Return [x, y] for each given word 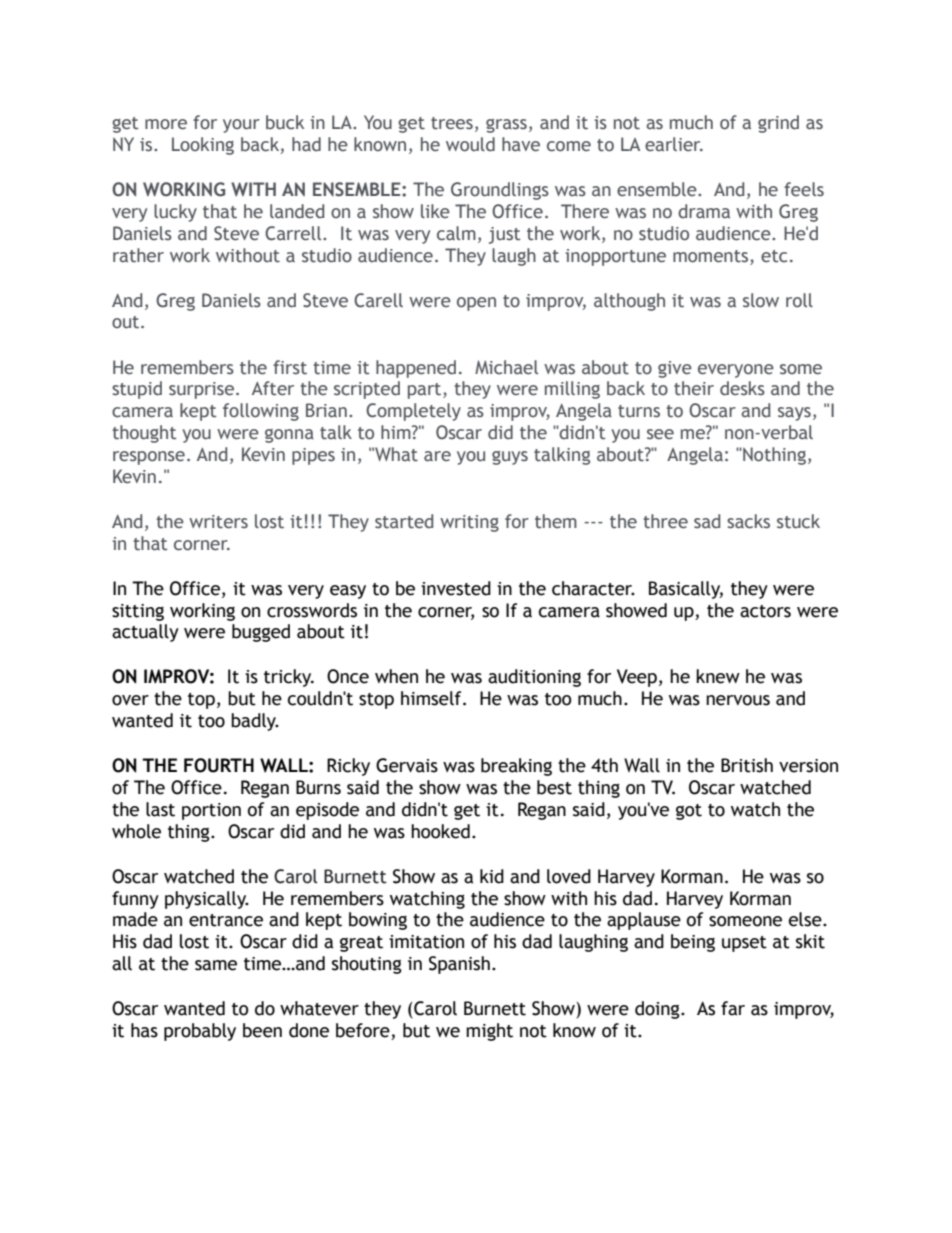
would [470, 144]
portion [211, 811]
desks [742, 388]
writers [218, 522]
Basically [686, 590]
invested [456, 588]
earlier [674, 144]
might [489, 1032]
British [747, 765]
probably [200, 1032]
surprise [203, 390]
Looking [203, 146]
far [733, 1008]
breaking [516, 767]
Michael [506, 367]
